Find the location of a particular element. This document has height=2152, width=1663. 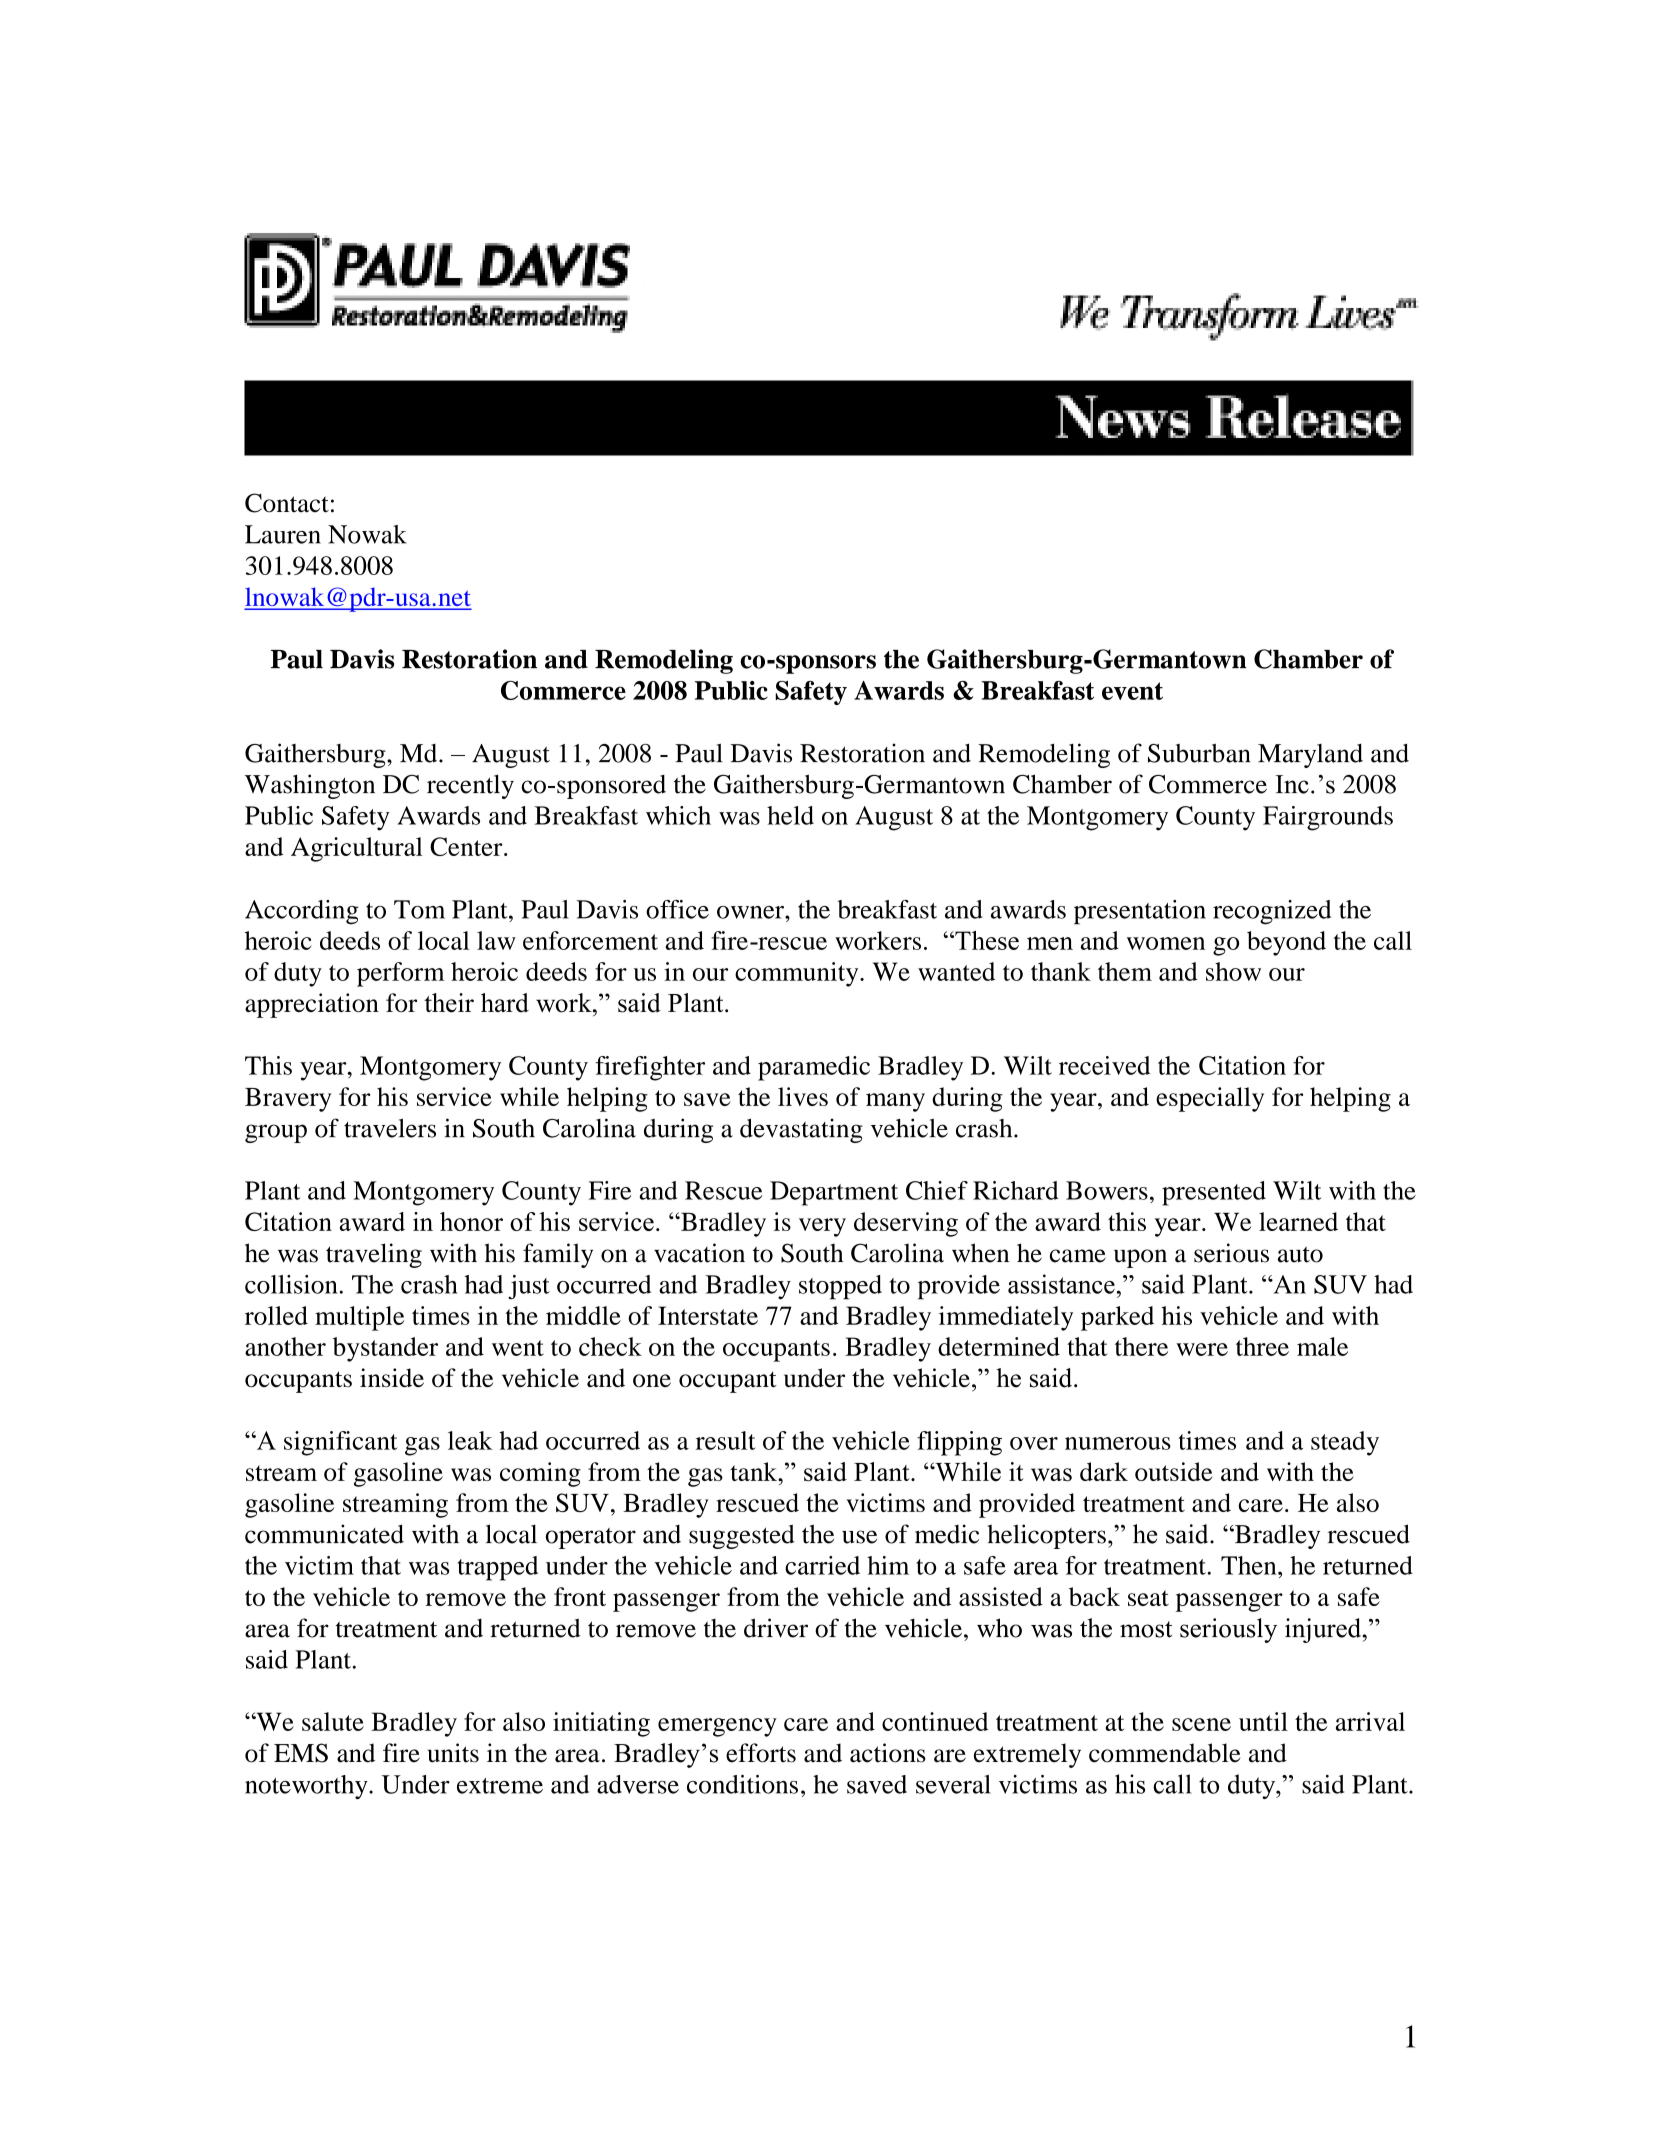

until is located at coordinates (1263, 1721).
